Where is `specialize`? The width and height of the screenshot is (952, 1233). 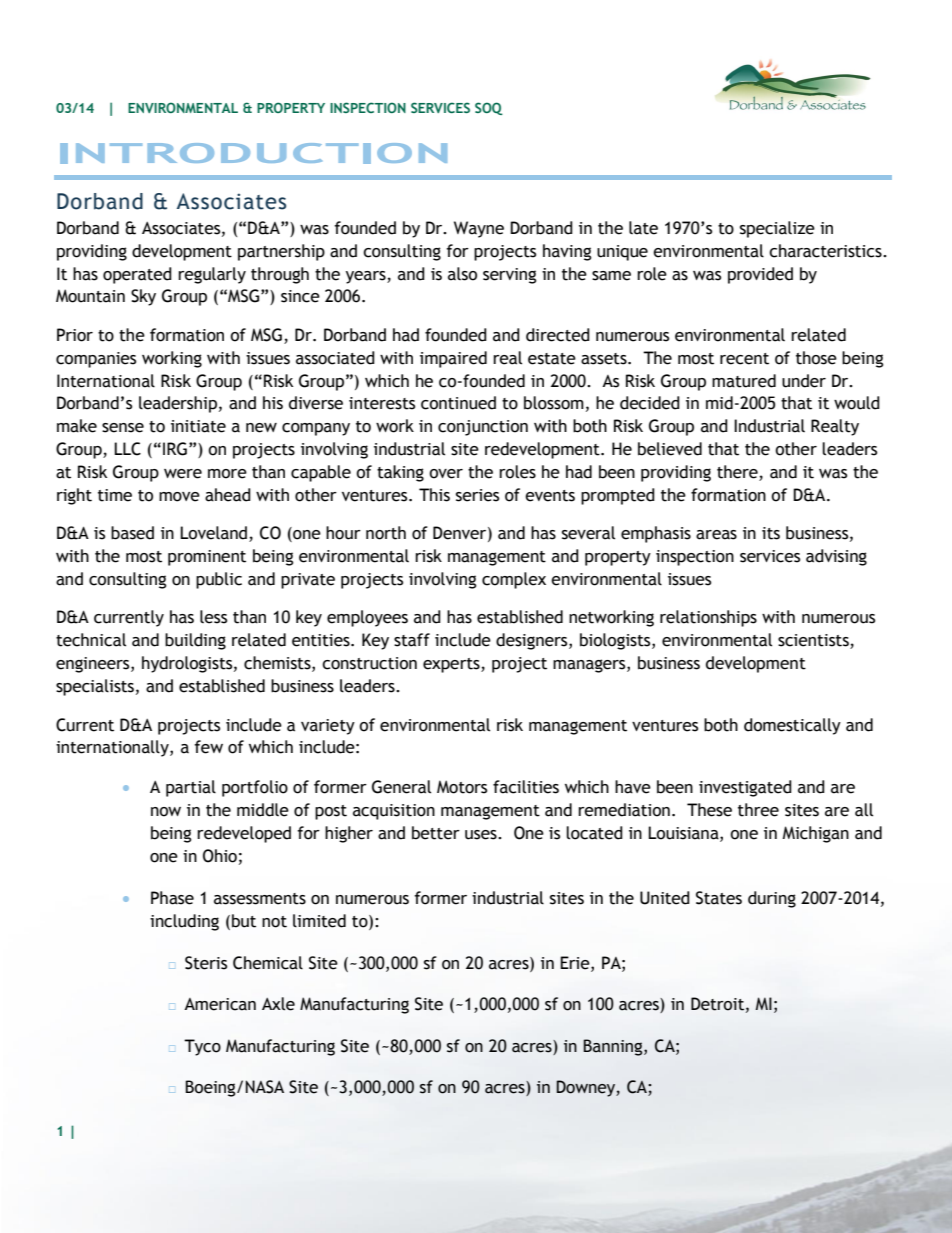 specialize is located at coordinates (777, 229).
